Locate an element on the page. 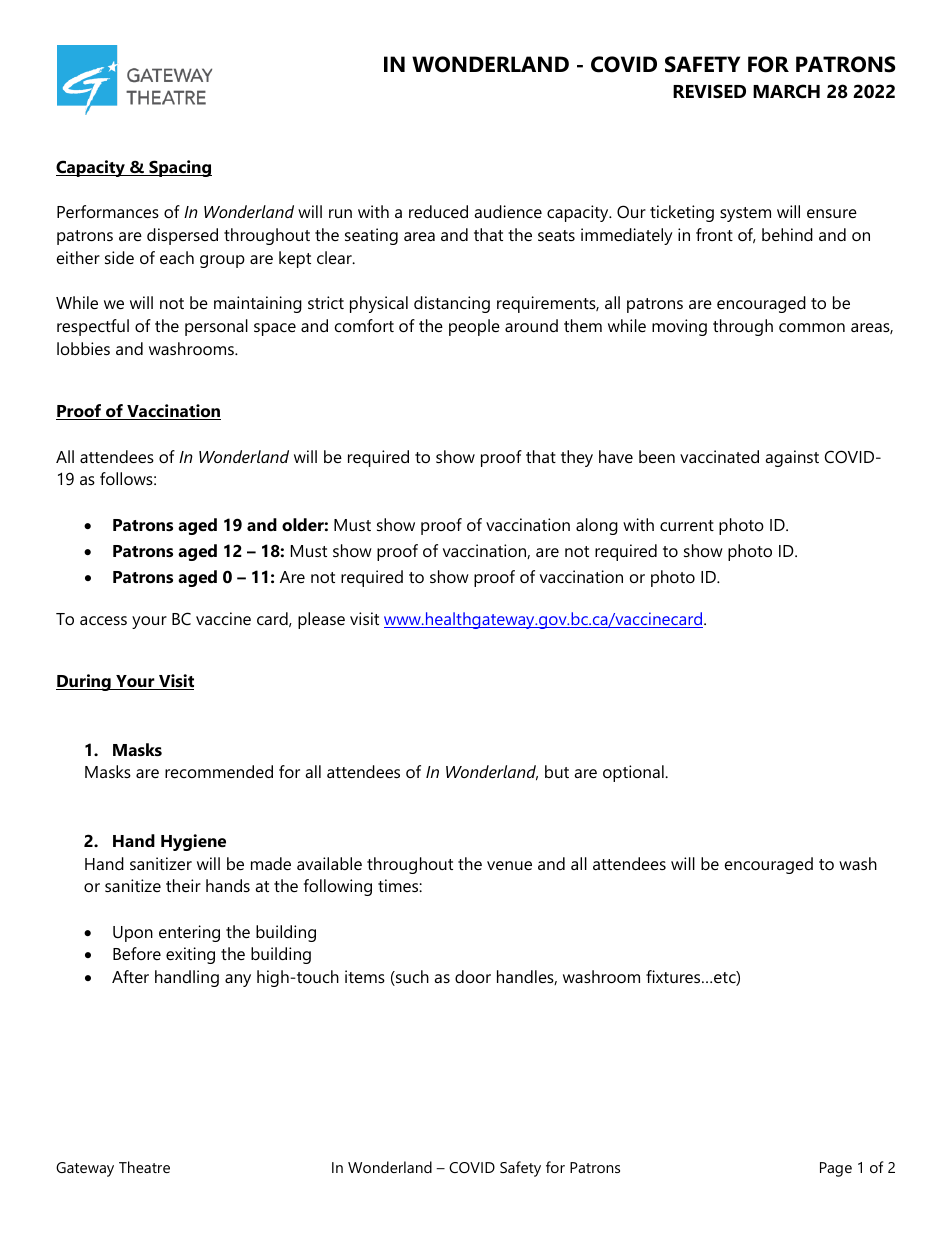 This page has height=1233, width=952. reduced is located at coordinates (438, 211).
